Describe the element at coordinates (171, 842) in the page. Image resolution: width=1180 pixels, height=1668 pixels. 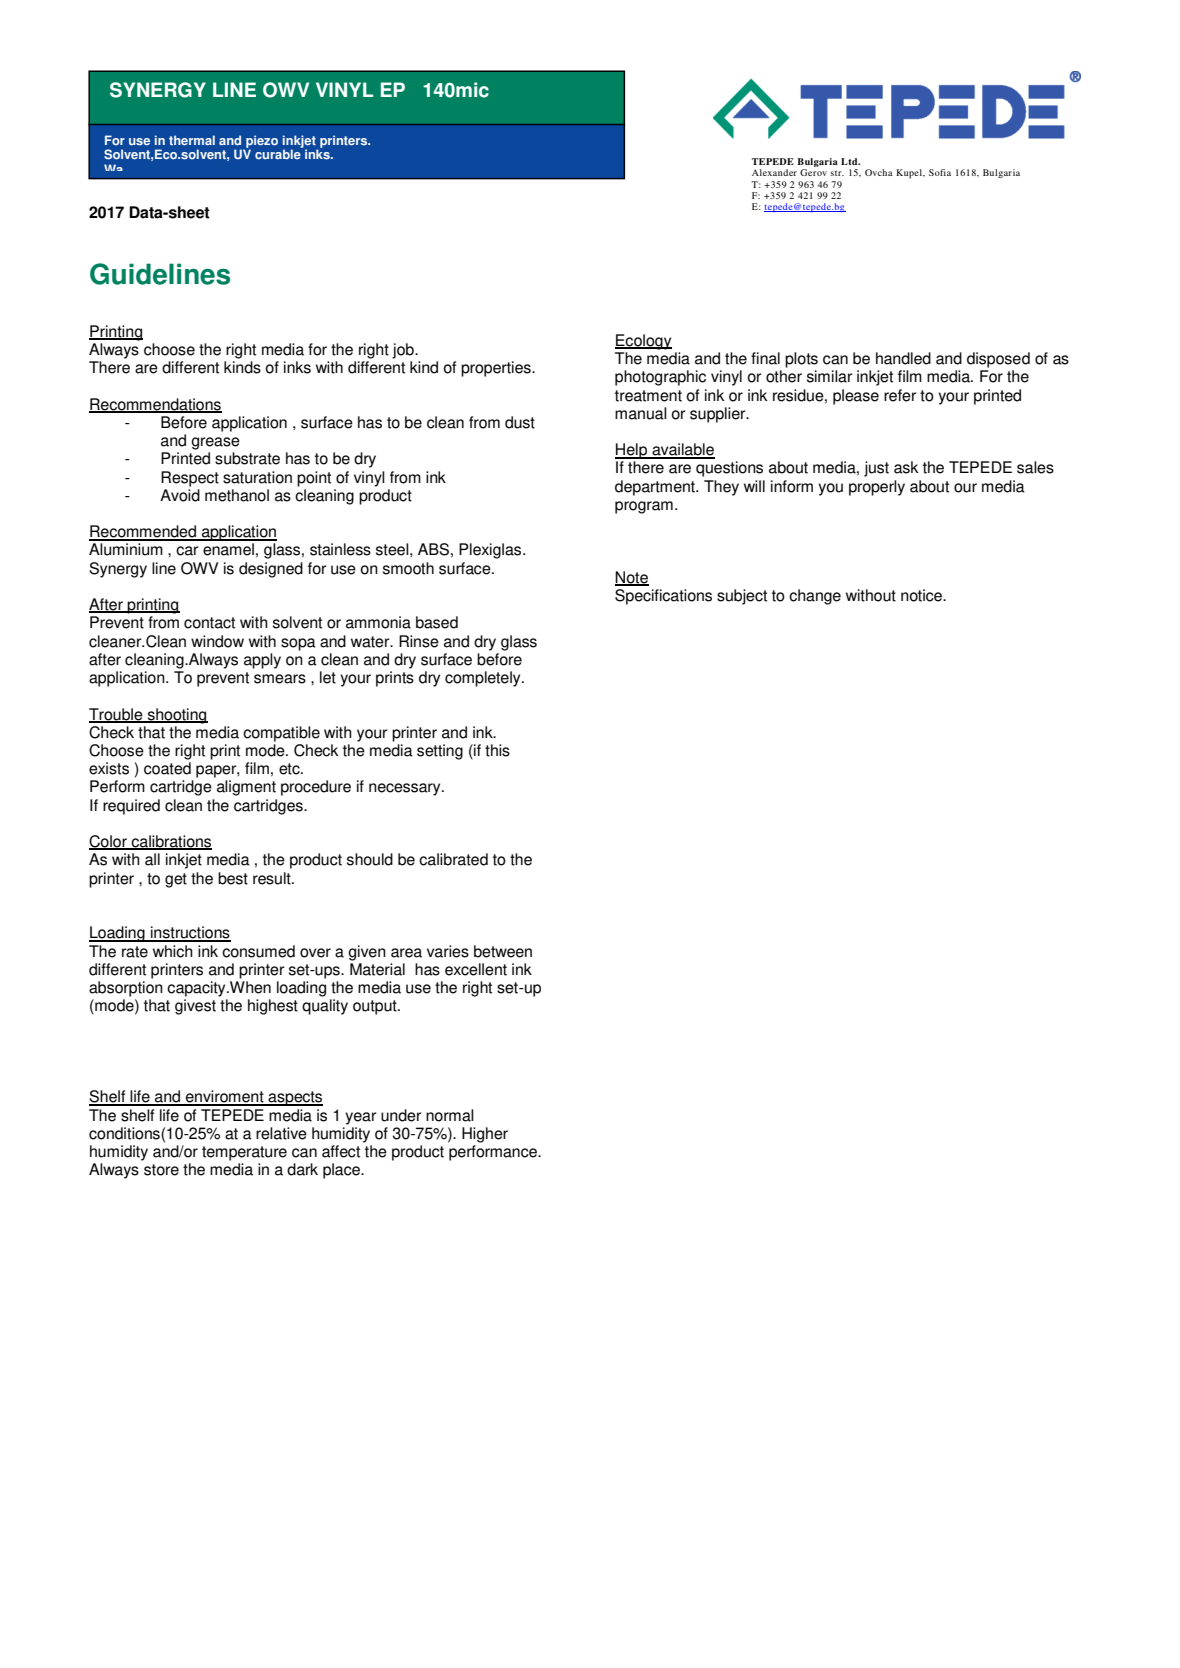
I see `calibrations` at that location.
